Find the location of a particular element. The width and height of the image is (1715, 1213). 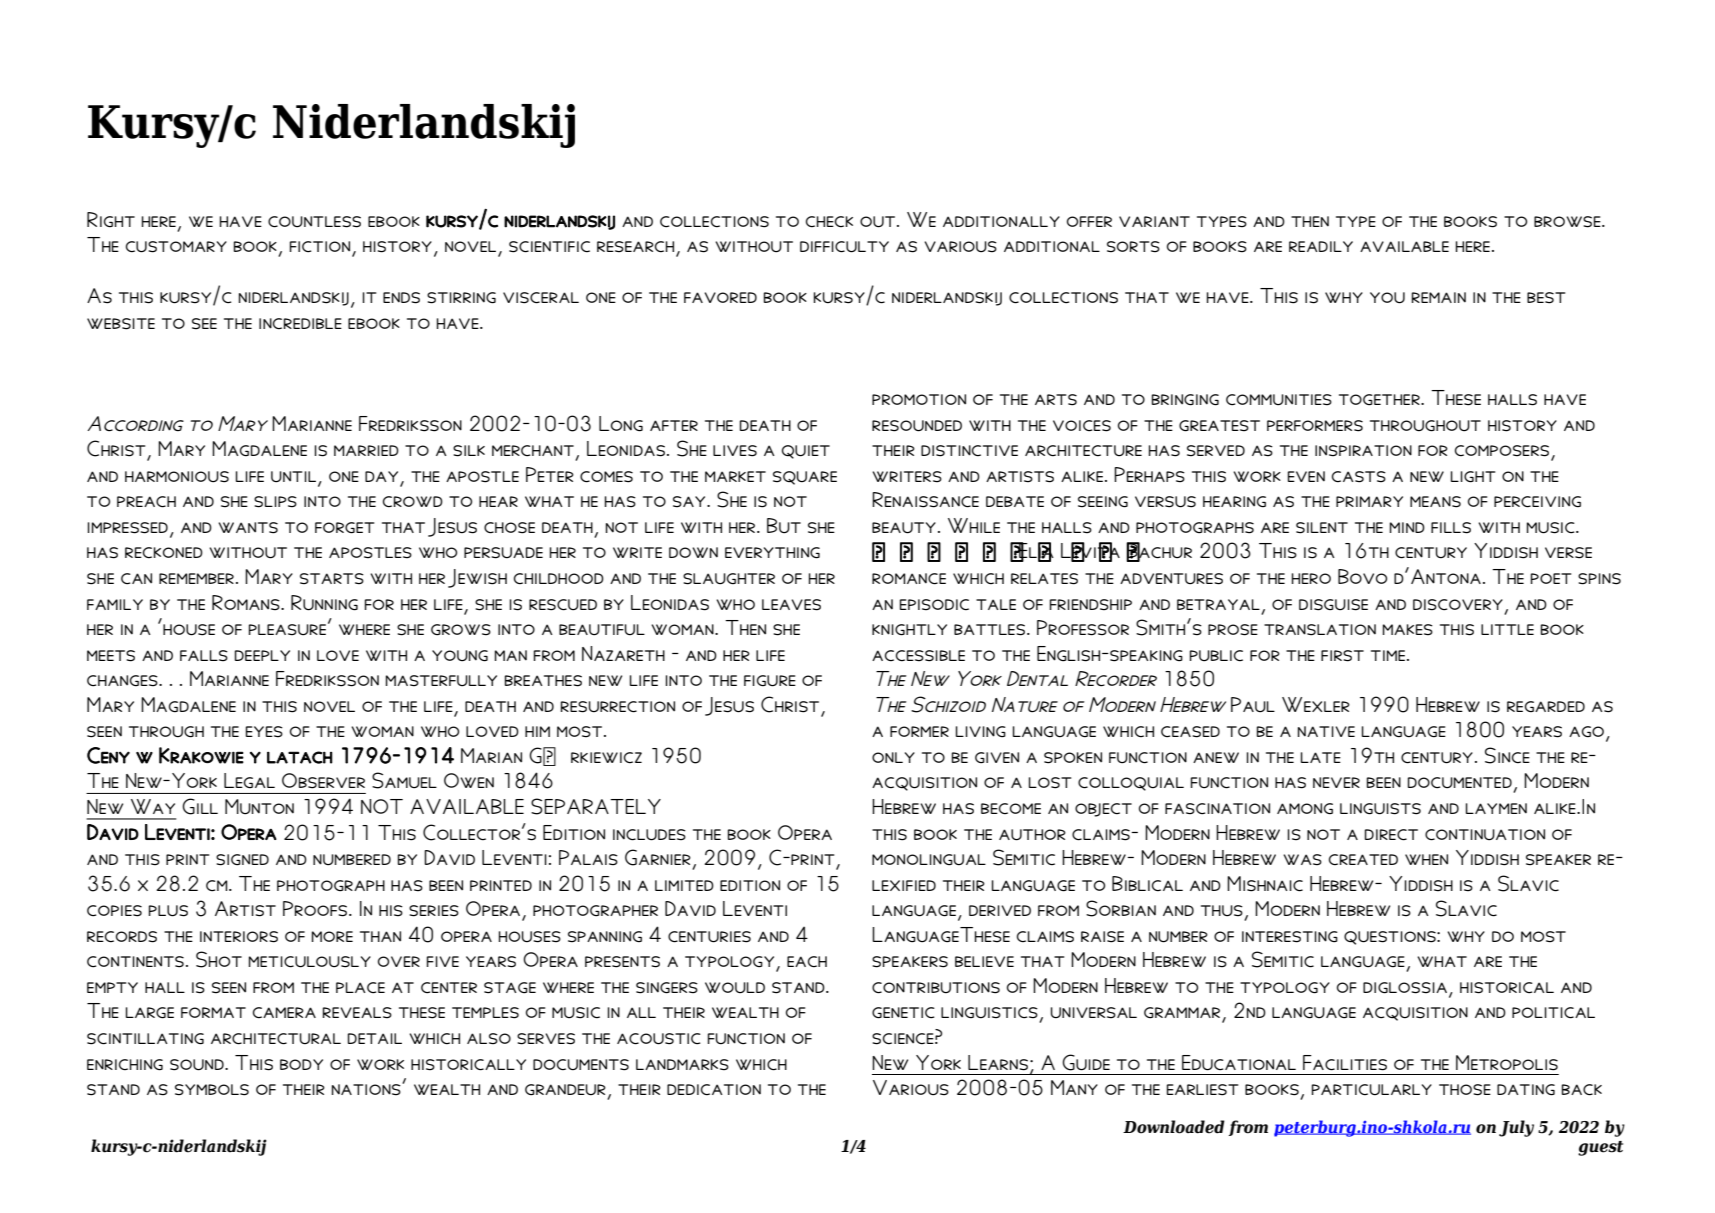

difficulty is located at coordinates (844, 247).
